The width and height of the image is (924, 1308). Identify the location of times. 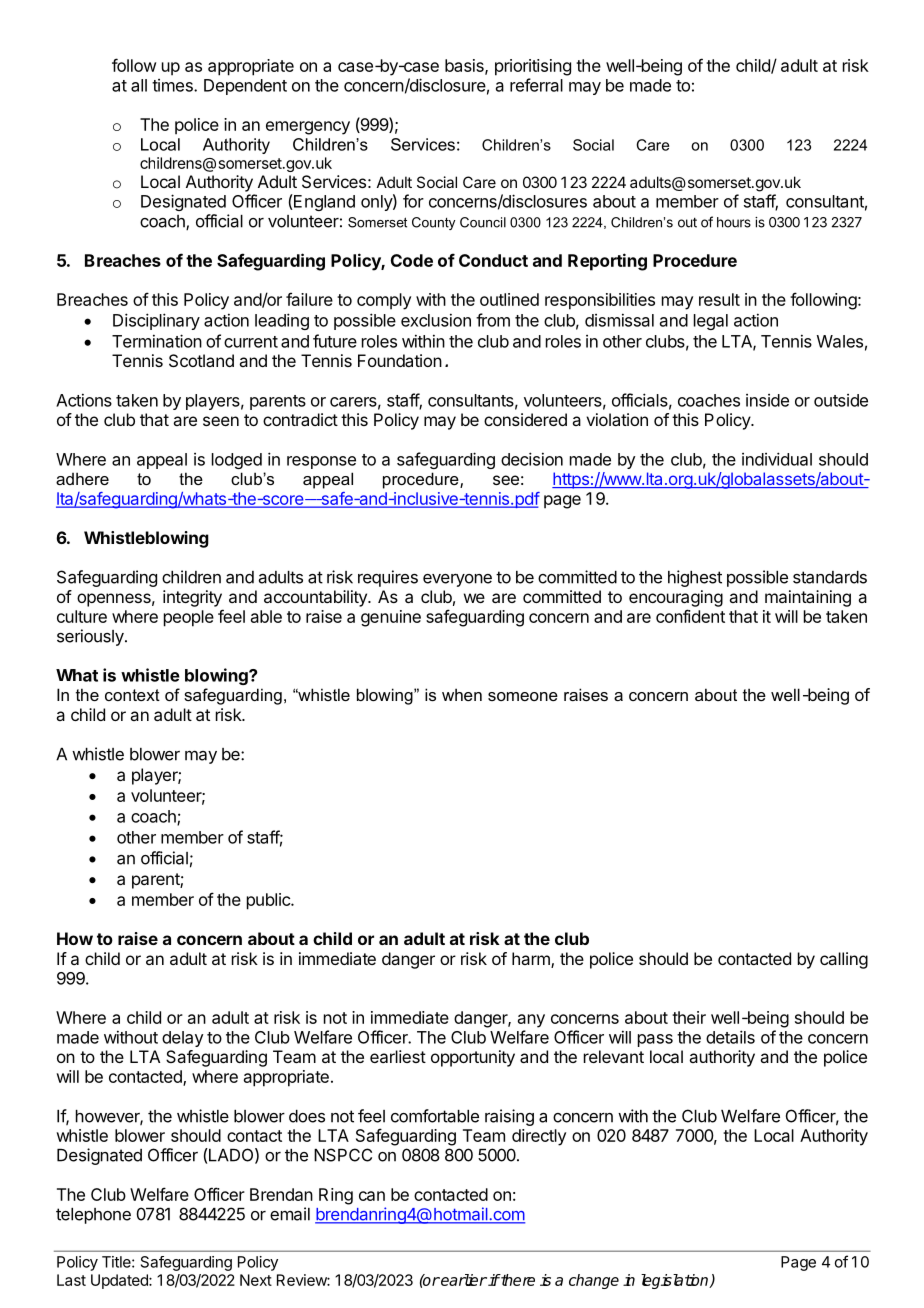
(173, 85).
